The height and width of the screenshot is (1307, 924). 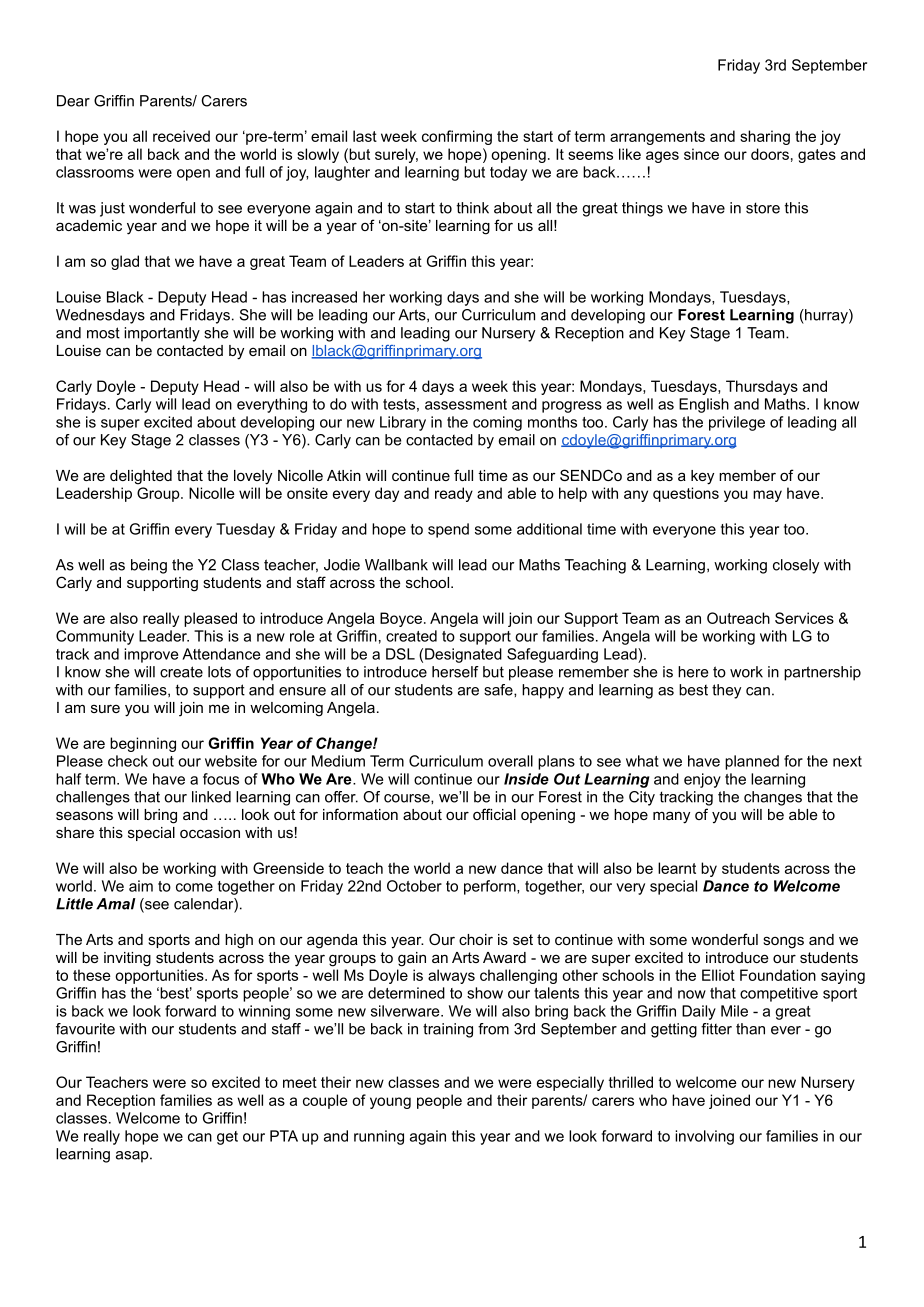 I want to click on course, so click(x=408, y=798).
